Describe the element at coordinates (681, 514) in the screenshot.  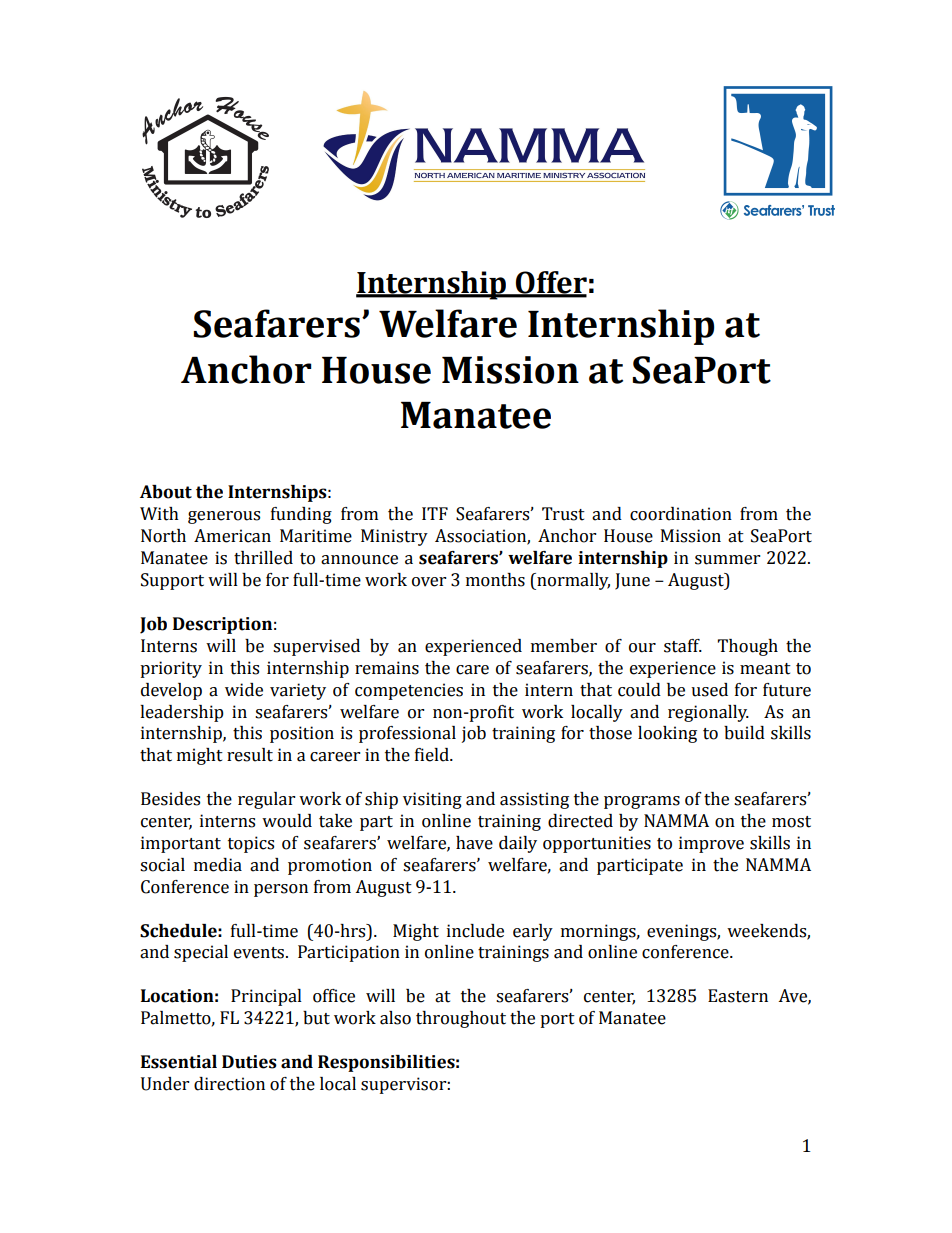
I see `coordination` at that location.
